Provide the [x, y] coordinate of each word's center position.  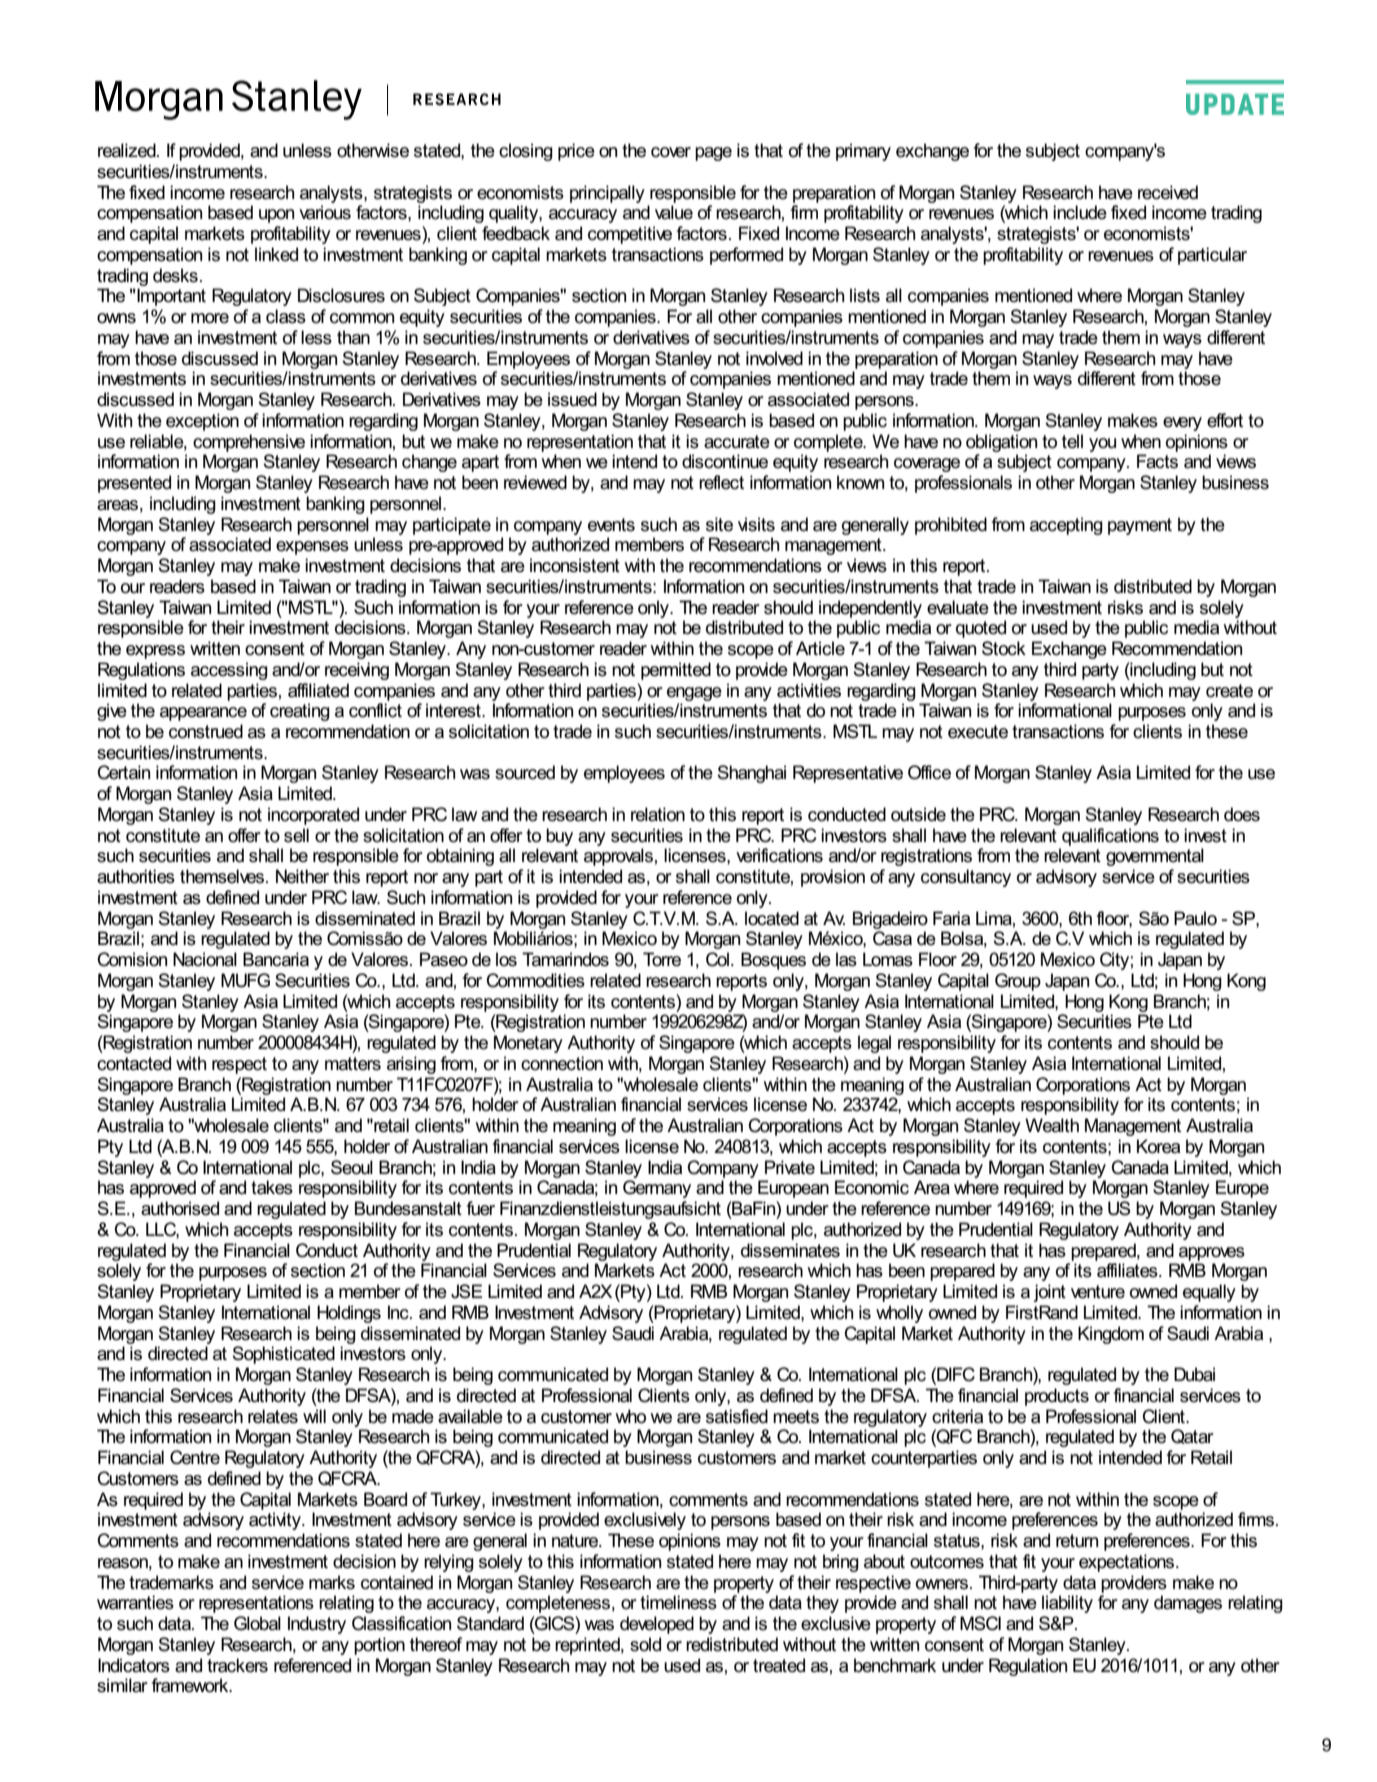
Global [257, 1623]
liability [1067, 1604]
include [1080, 212]
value [674, 212]
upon [276, 216]
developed [657, 1625]
